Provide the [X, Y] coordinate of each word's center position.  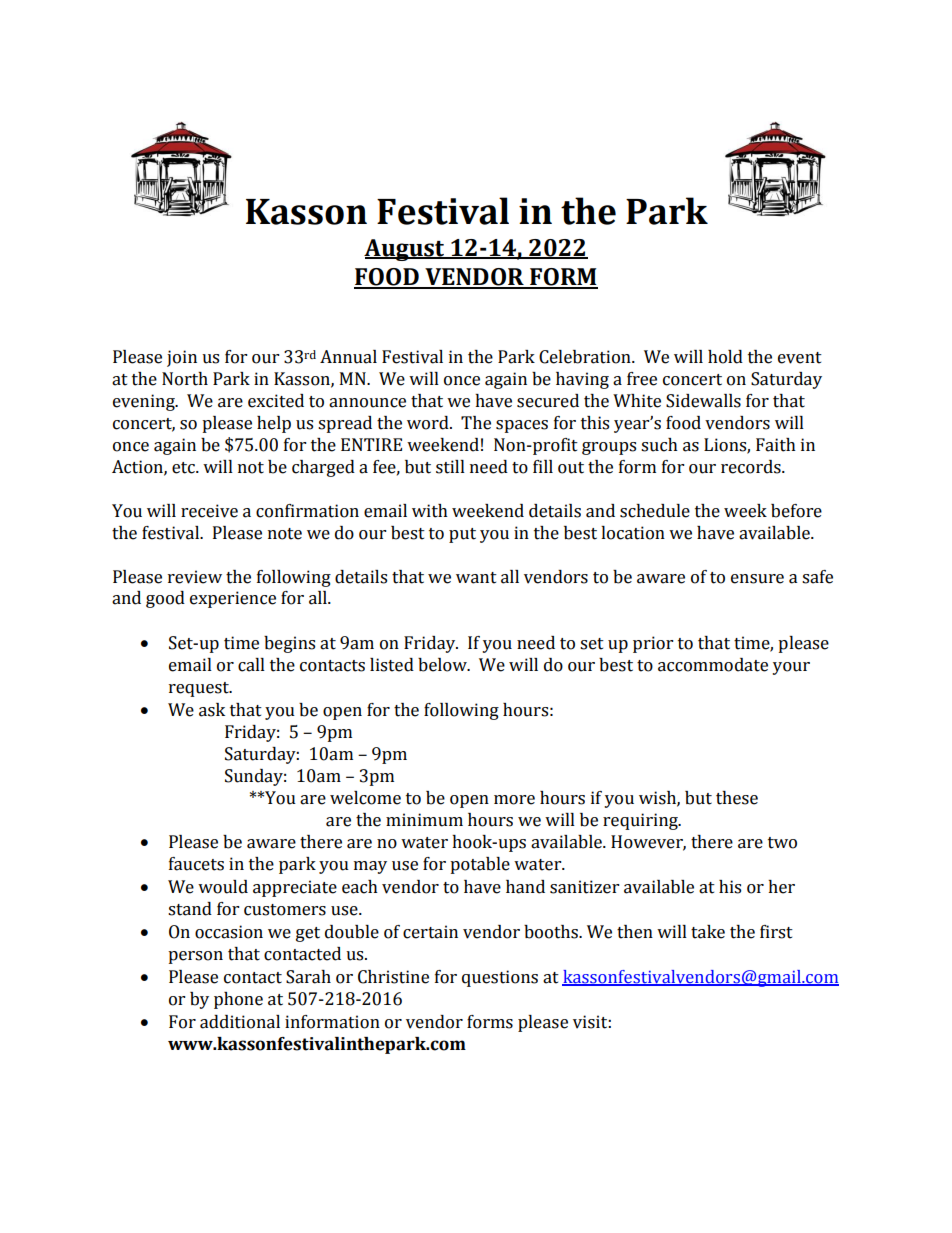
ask [212, 710]
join [182, 358]
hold [725, 357]
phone [238, 1000]
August [405, 250]
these [737, 798]
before [796, 511]
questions [500, 978]
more [514, 800]
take [708, 932]
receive [209, 511]
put [462, 535]
